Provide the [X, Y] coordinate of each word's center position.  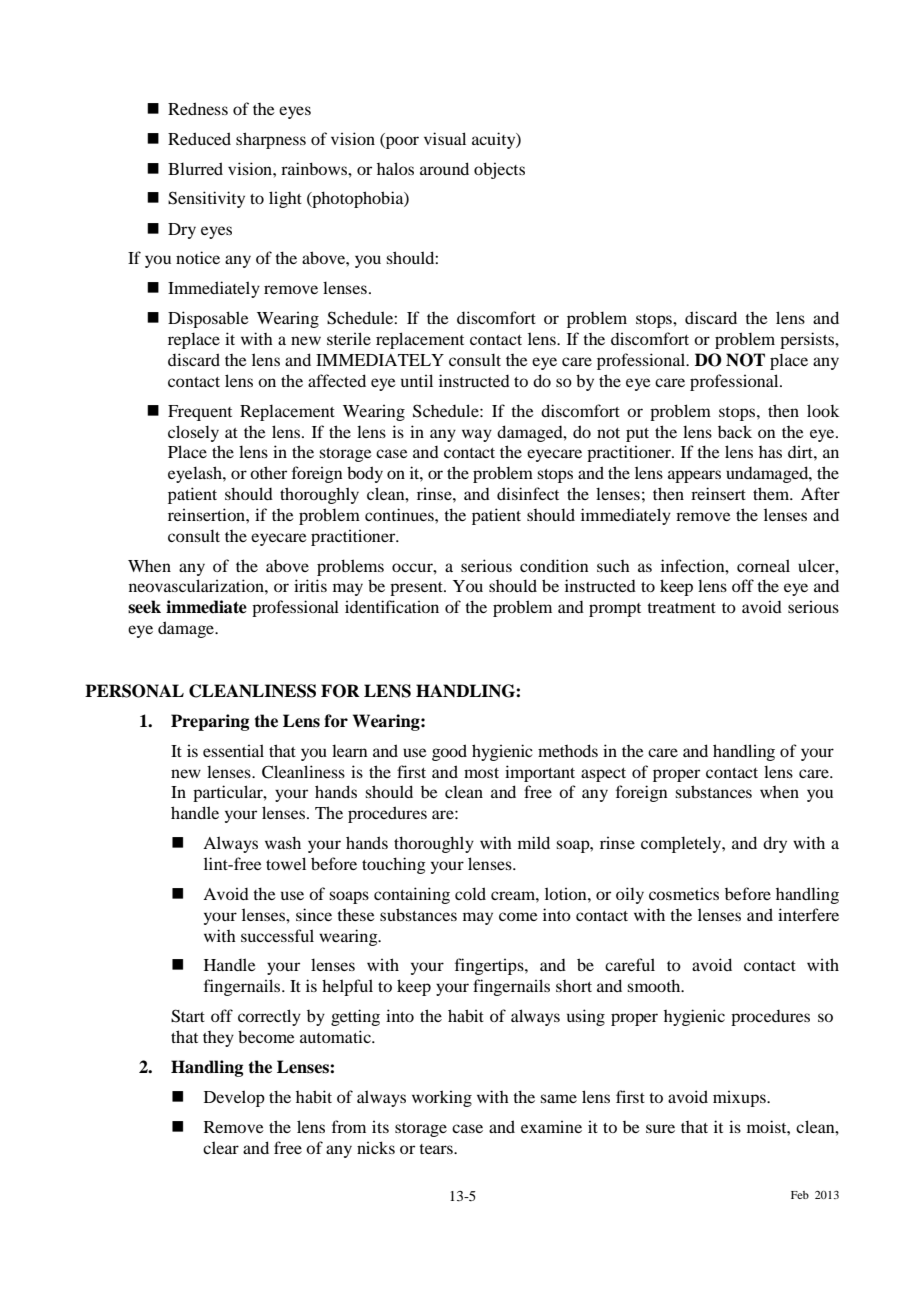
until [417, 380]
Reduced [199, 138]
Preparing [210, 722]
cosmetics [684, 893]
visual [445, 138]
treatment [681, 608]
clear [221, 1147]
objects [499, 170]
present [417, 589]
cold [470, 893]
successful [277, 935]
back [735, 431]
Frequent [200, 413]
